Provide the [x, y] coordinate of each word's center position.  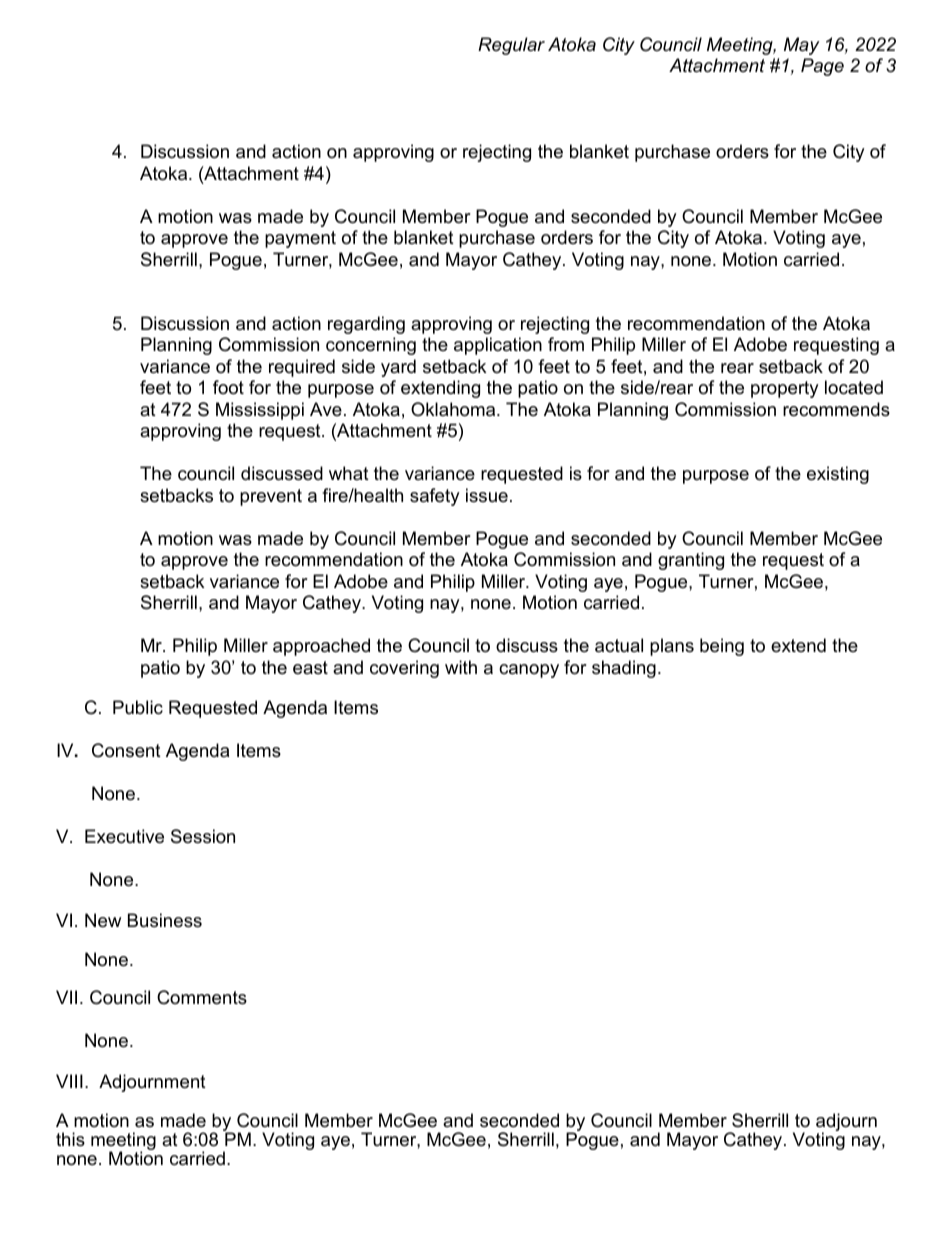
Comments [202, 997]
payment [300, 239]
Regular [511, 46]
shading [624, 669]
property [785, 389]
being [722, 647]
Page [822, 67]
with [461, 667]
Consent [126, 750]
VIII [69, 1081]
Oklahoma [454, 409]
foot [228, 387]
